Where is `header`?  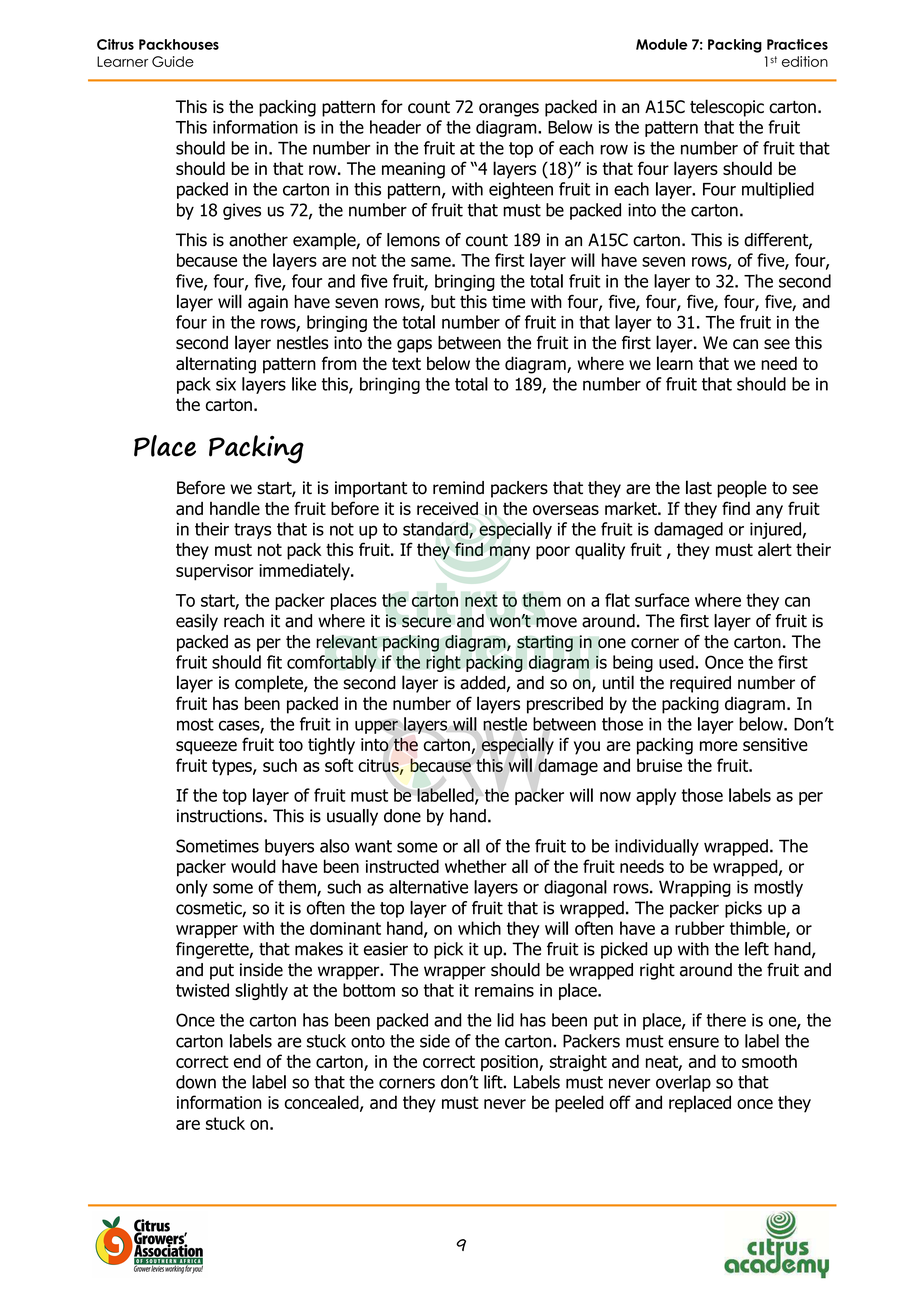
header is located at coordinates (395, 127).
